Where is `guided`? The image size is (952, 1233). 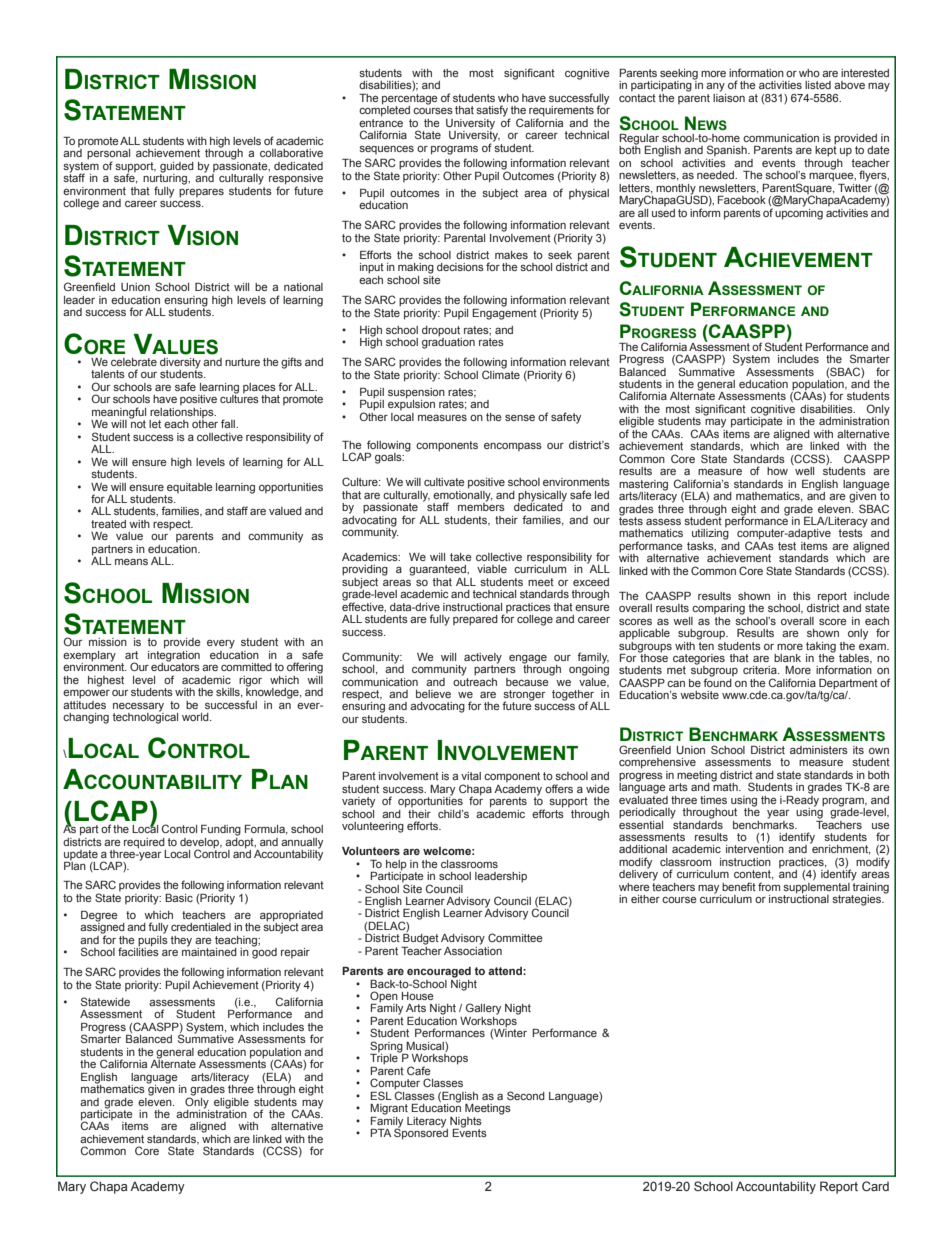
guided is located at coordinates (177, 168).
